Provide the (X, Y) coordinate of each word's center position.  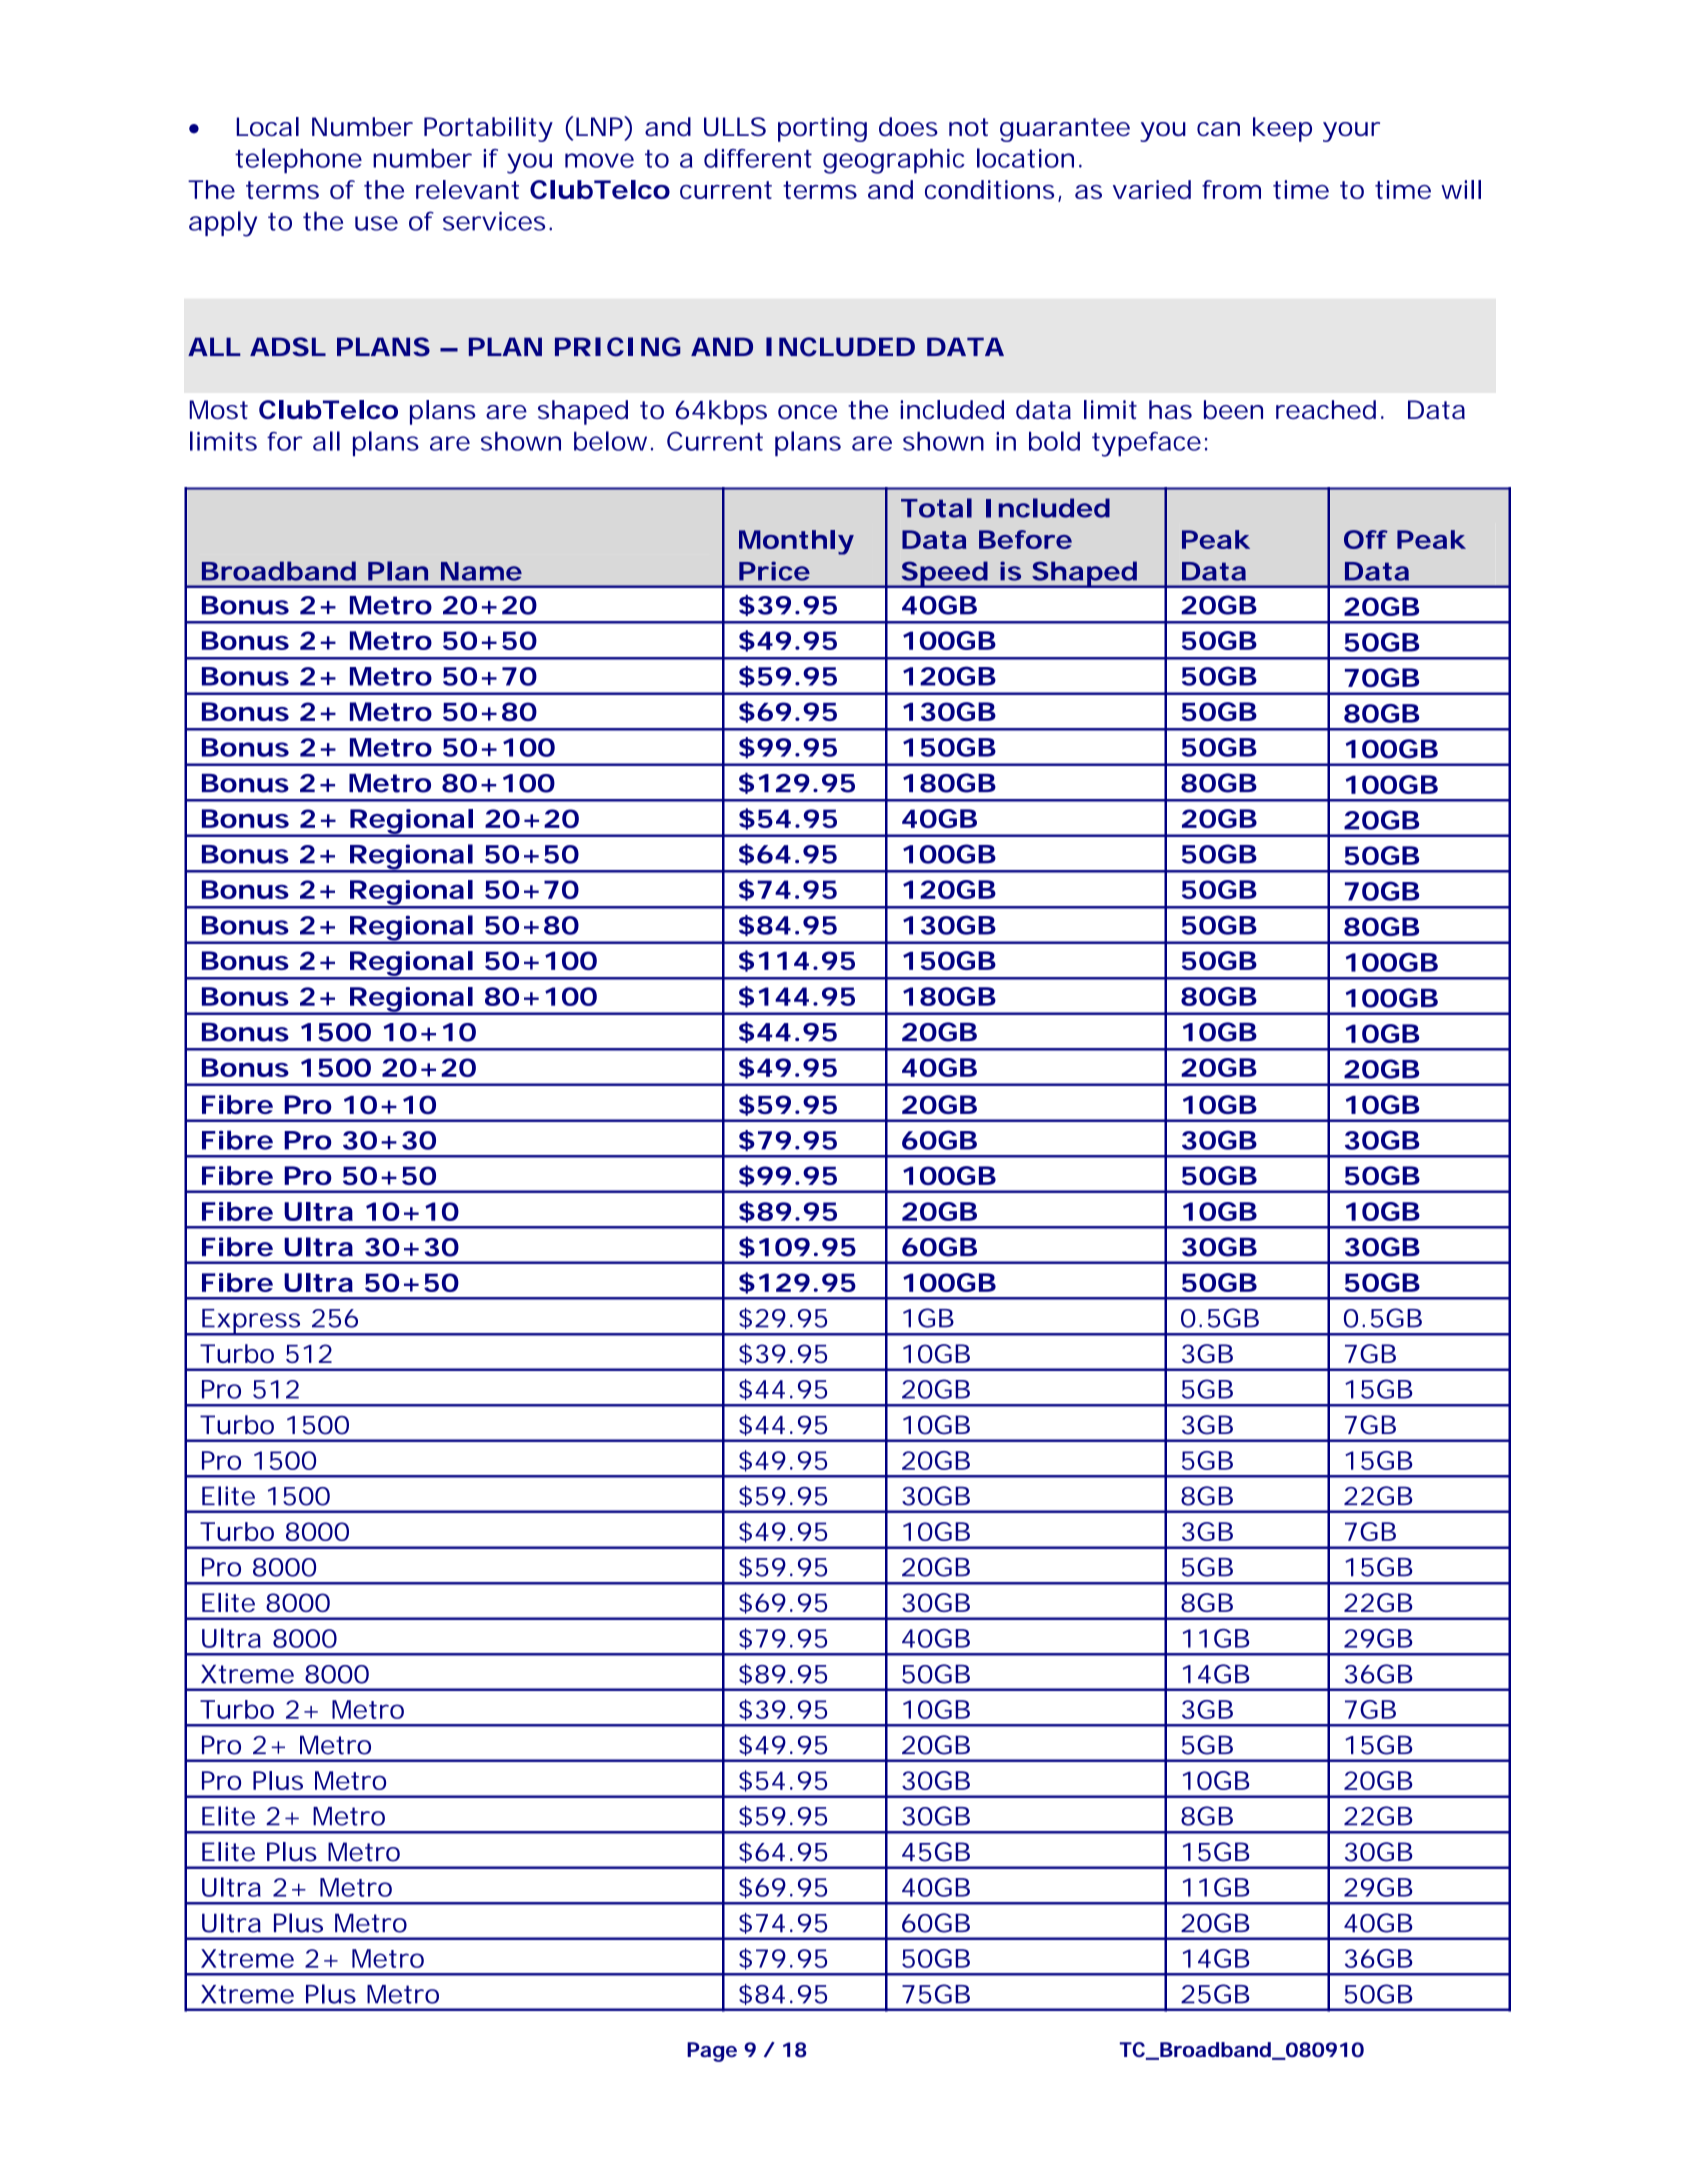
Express (251, 1322)
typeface (1146, 444)
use (376, 223)
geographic (894, 161)
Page (712, 2052)
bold (1054, 441)
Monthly (796, 542)
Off (1366, 539)
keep (1282, 129)
